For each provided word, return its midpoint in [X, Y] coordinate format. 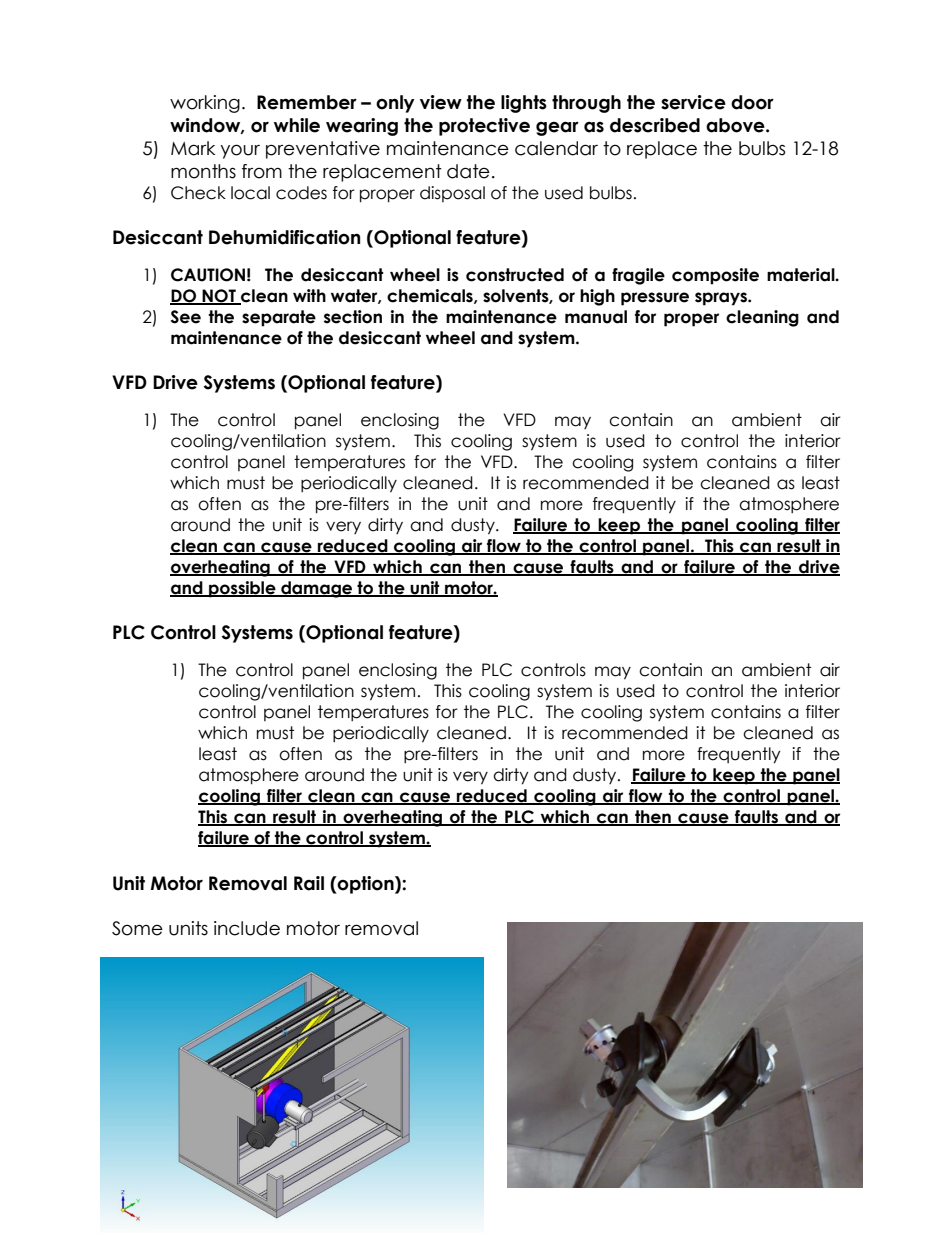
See [186, 317]
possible [242, 589]
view [441, 102]
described [655, 125]
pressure [655, 299]
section [353, 317]
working [205, 104]
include [247, 928]
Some [137, 928]
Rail [309, 883]
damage [317, 589]
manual [596, 317]
